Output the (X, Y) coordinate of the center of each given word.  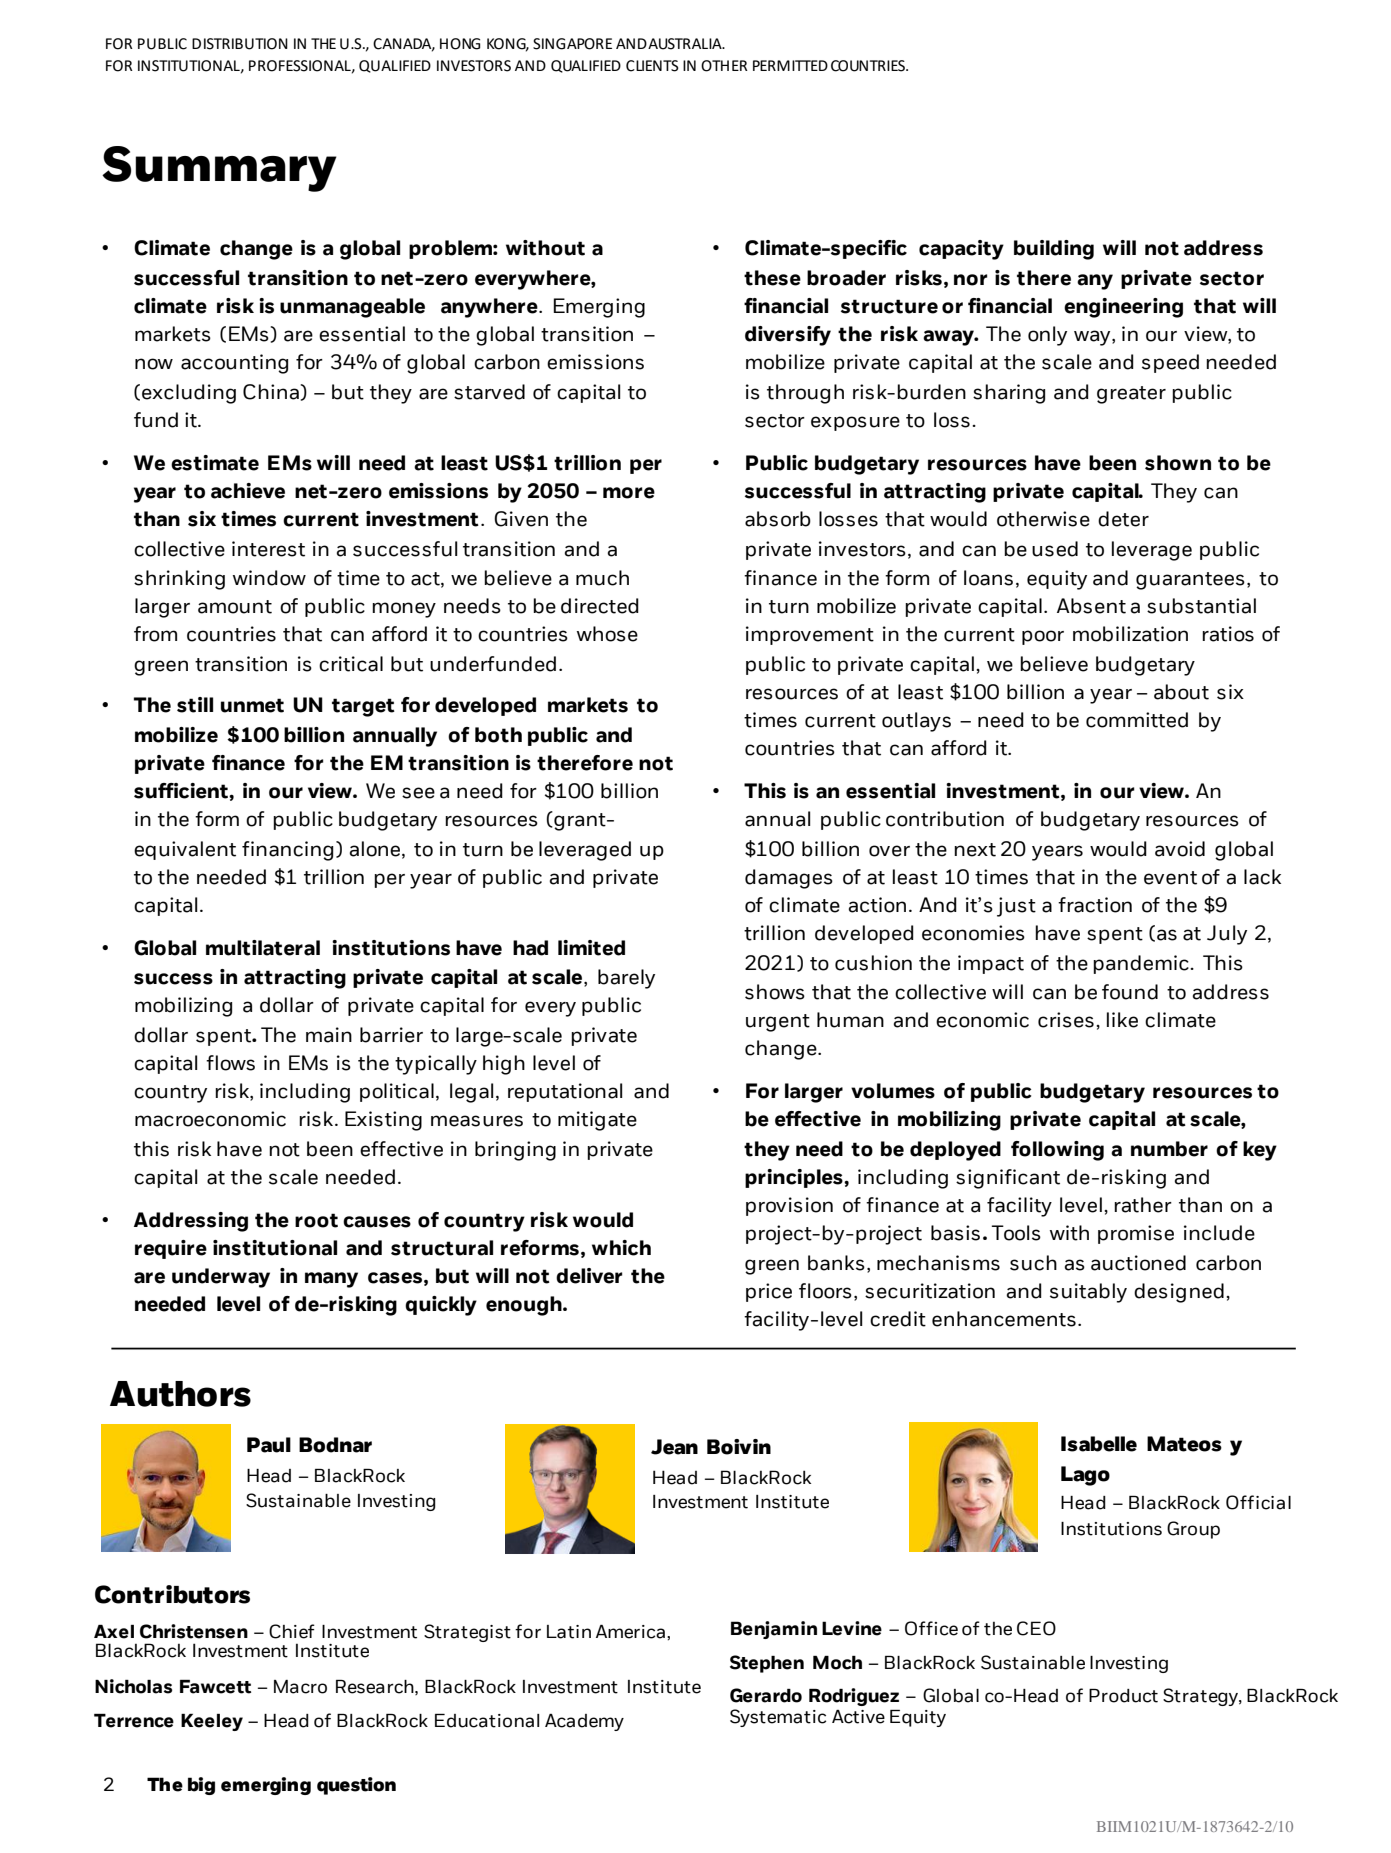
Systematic (778, 1718)
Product (1123, 1696)
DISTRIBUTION (240, 44)
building (1054, 250)
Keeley (212, 1722)
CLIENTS (652, 66)
